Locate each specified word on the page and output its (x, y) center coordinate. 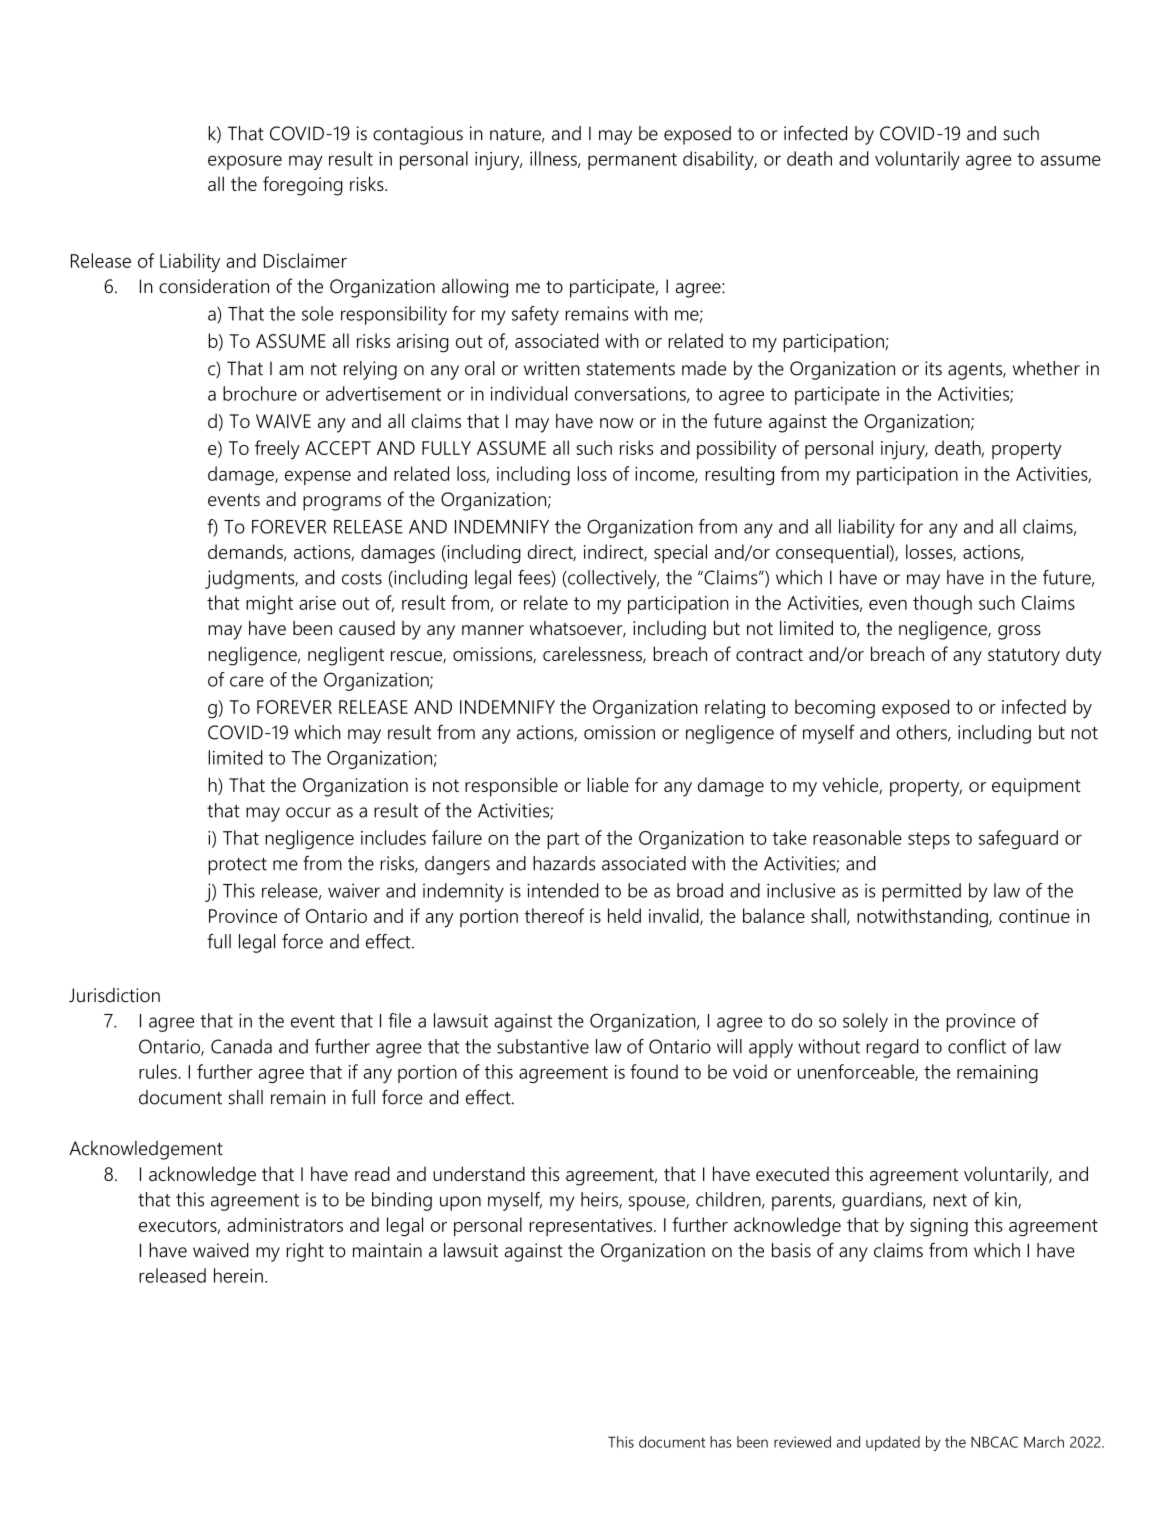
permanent (632, 161)
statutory (1024, 657)
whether (1046, 368)
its (933, 368)
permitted (921, 892)
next (950, 1200)
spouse (658, 1203)
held (624, 915)
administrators (285, 1224)
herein (238, 1275)
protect (237, 866)
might (269, 604)
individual (529, 393)
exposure (245, 162)
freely (277, 450)
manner (493, 630)
